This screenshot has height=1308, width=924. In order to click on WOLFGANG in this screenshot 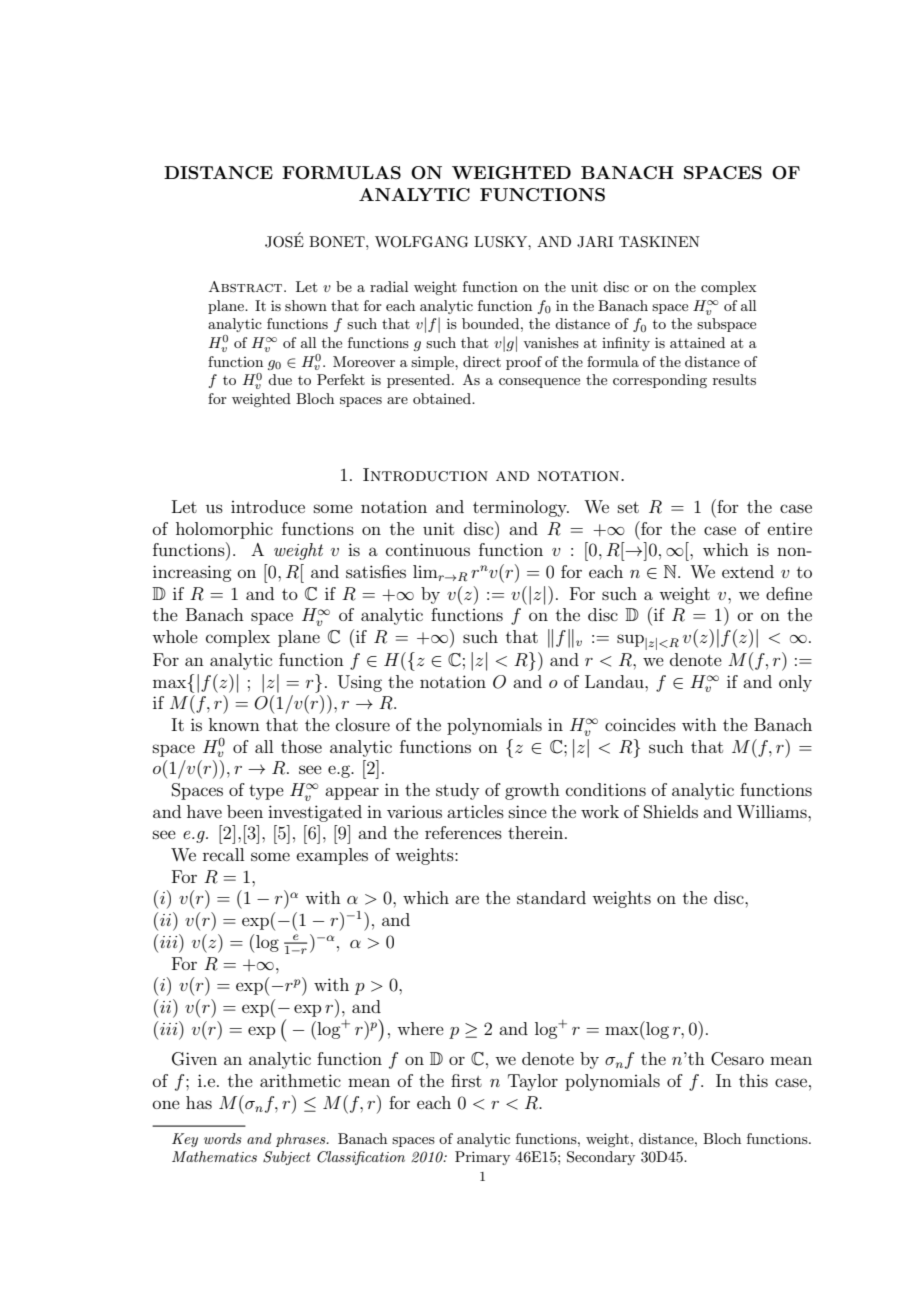, I will do `click(421, 242)`.
